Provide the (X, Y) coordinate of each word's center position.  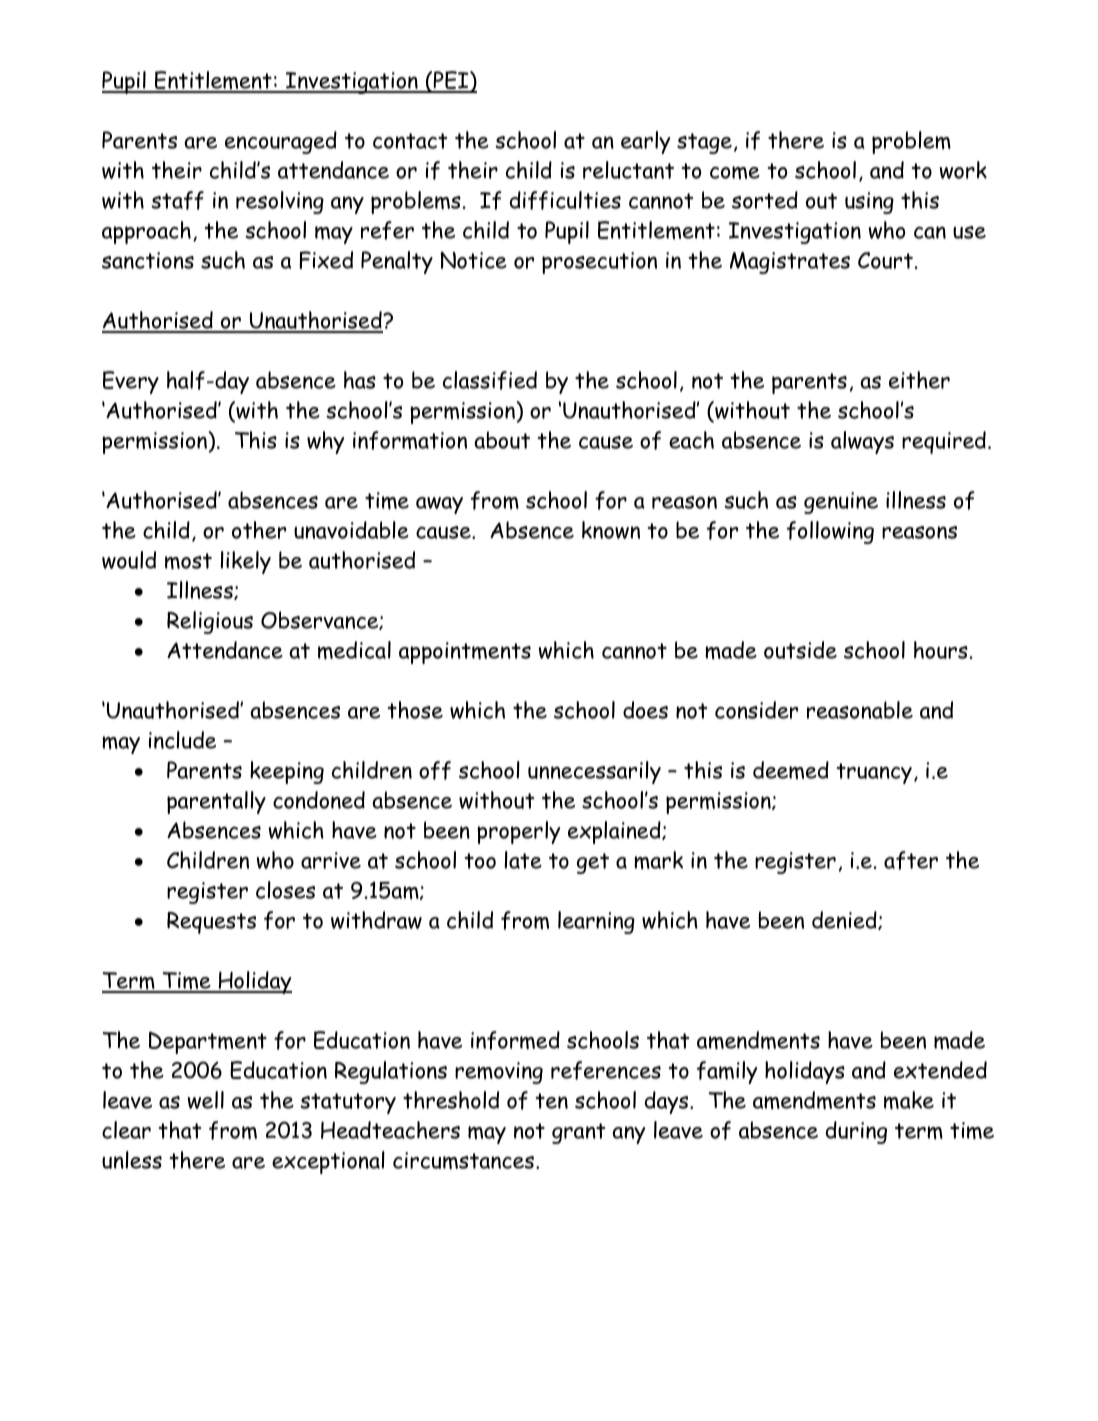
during (856, 1132)
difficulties (565, 200)
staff (177, 200)
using (869, 203)
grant (578, 1133)
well (206, 1100)
